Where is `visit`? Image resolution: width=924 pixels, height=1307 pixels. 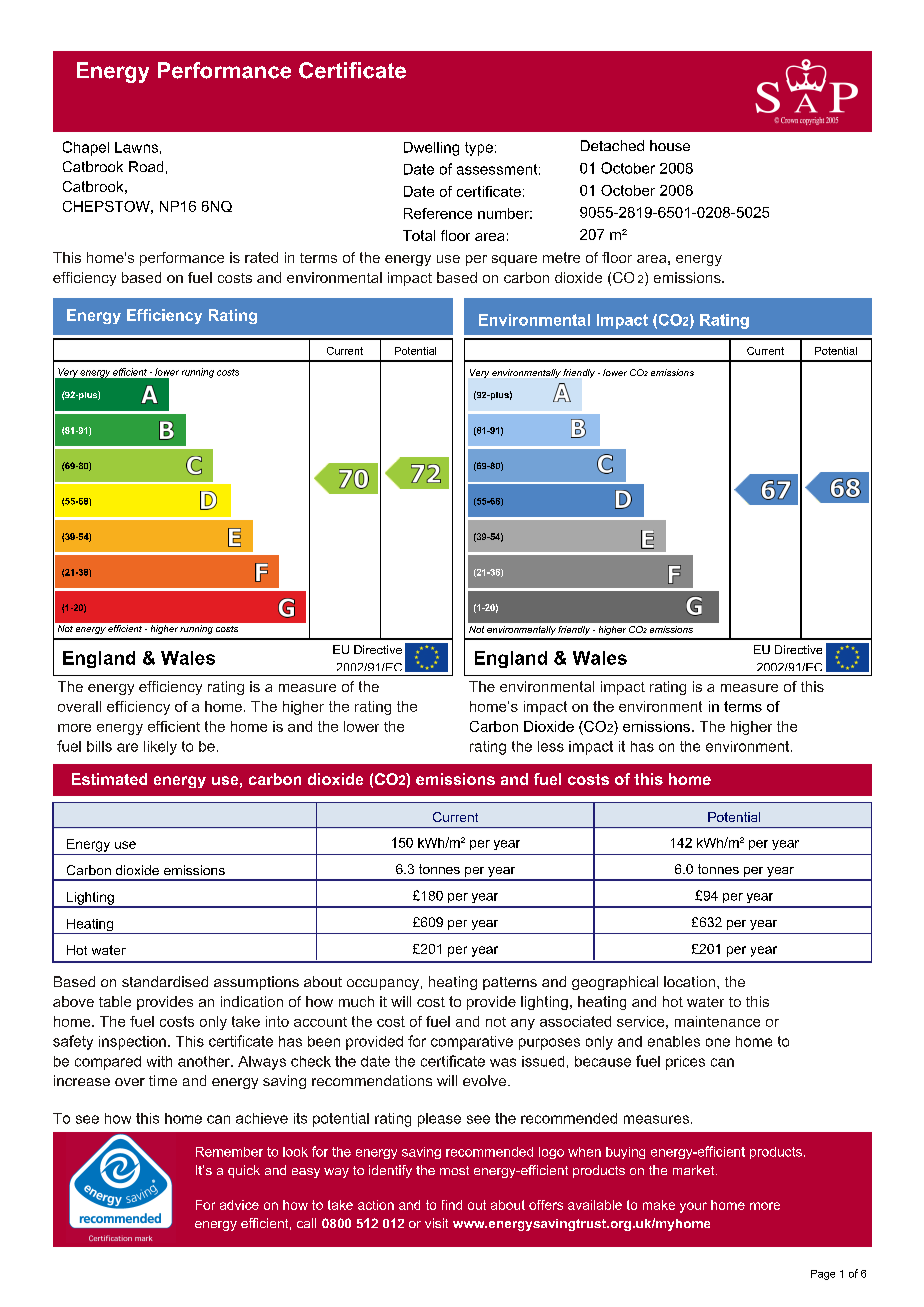
visit is located at coordinates (436, 1223).
